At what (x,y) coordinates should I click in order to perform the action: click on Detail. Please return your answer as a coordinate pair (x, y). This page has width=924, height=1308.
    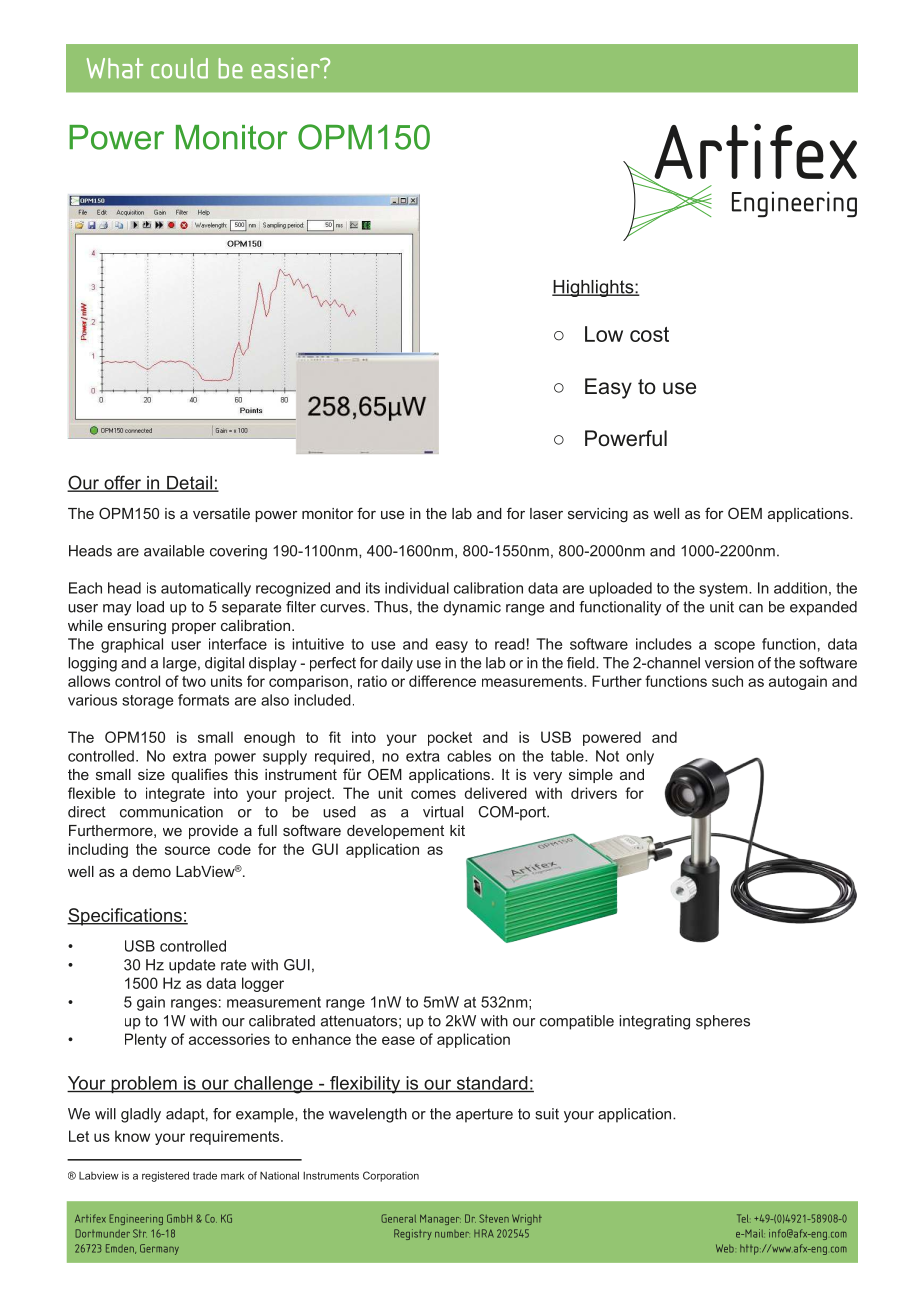
    Looking at the image, I should click on (189, 484).
